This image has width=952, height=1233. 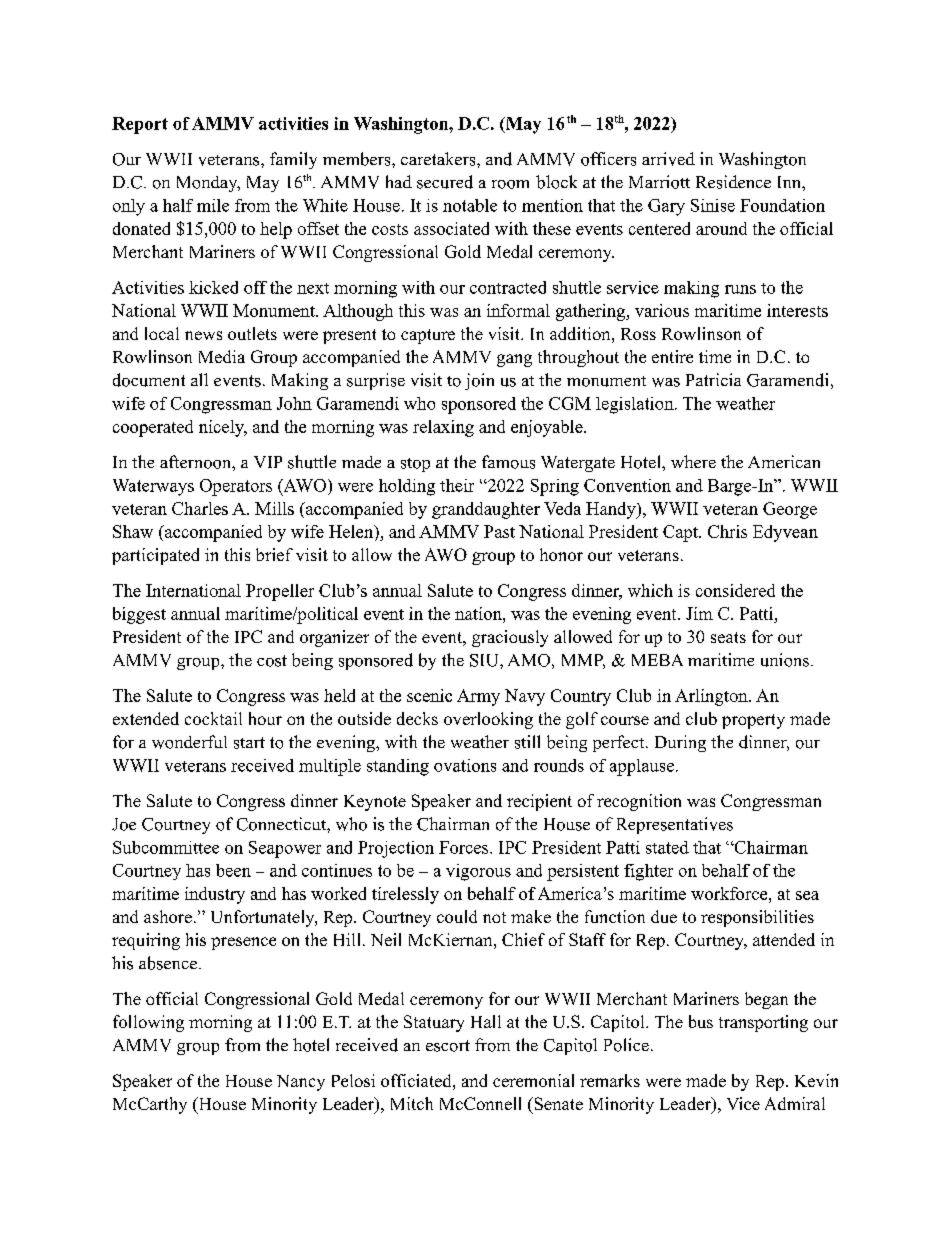 I want to click on cocktail, so click(x=213, y=718).
